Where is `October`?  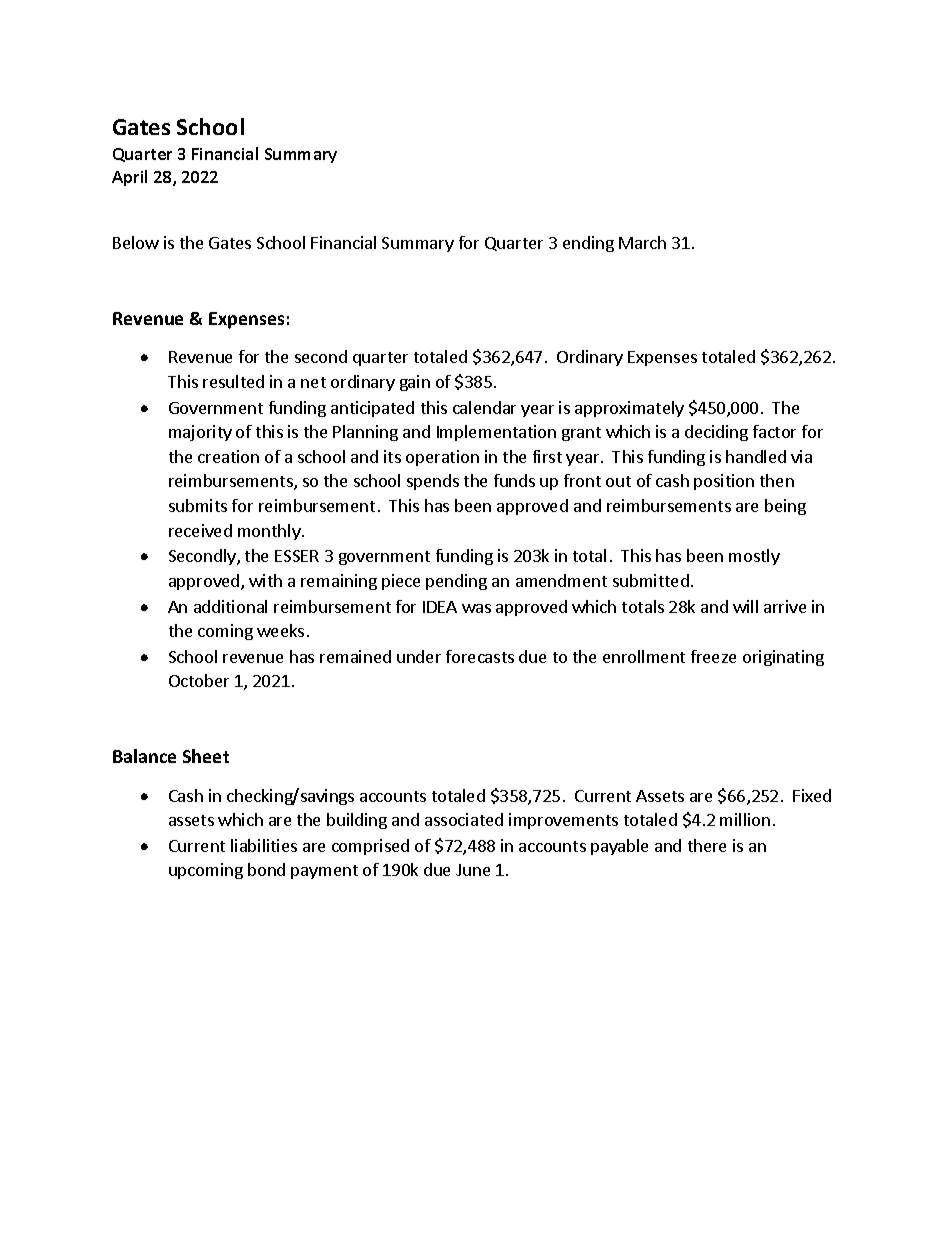 October is located at coordinates (199, 680).
